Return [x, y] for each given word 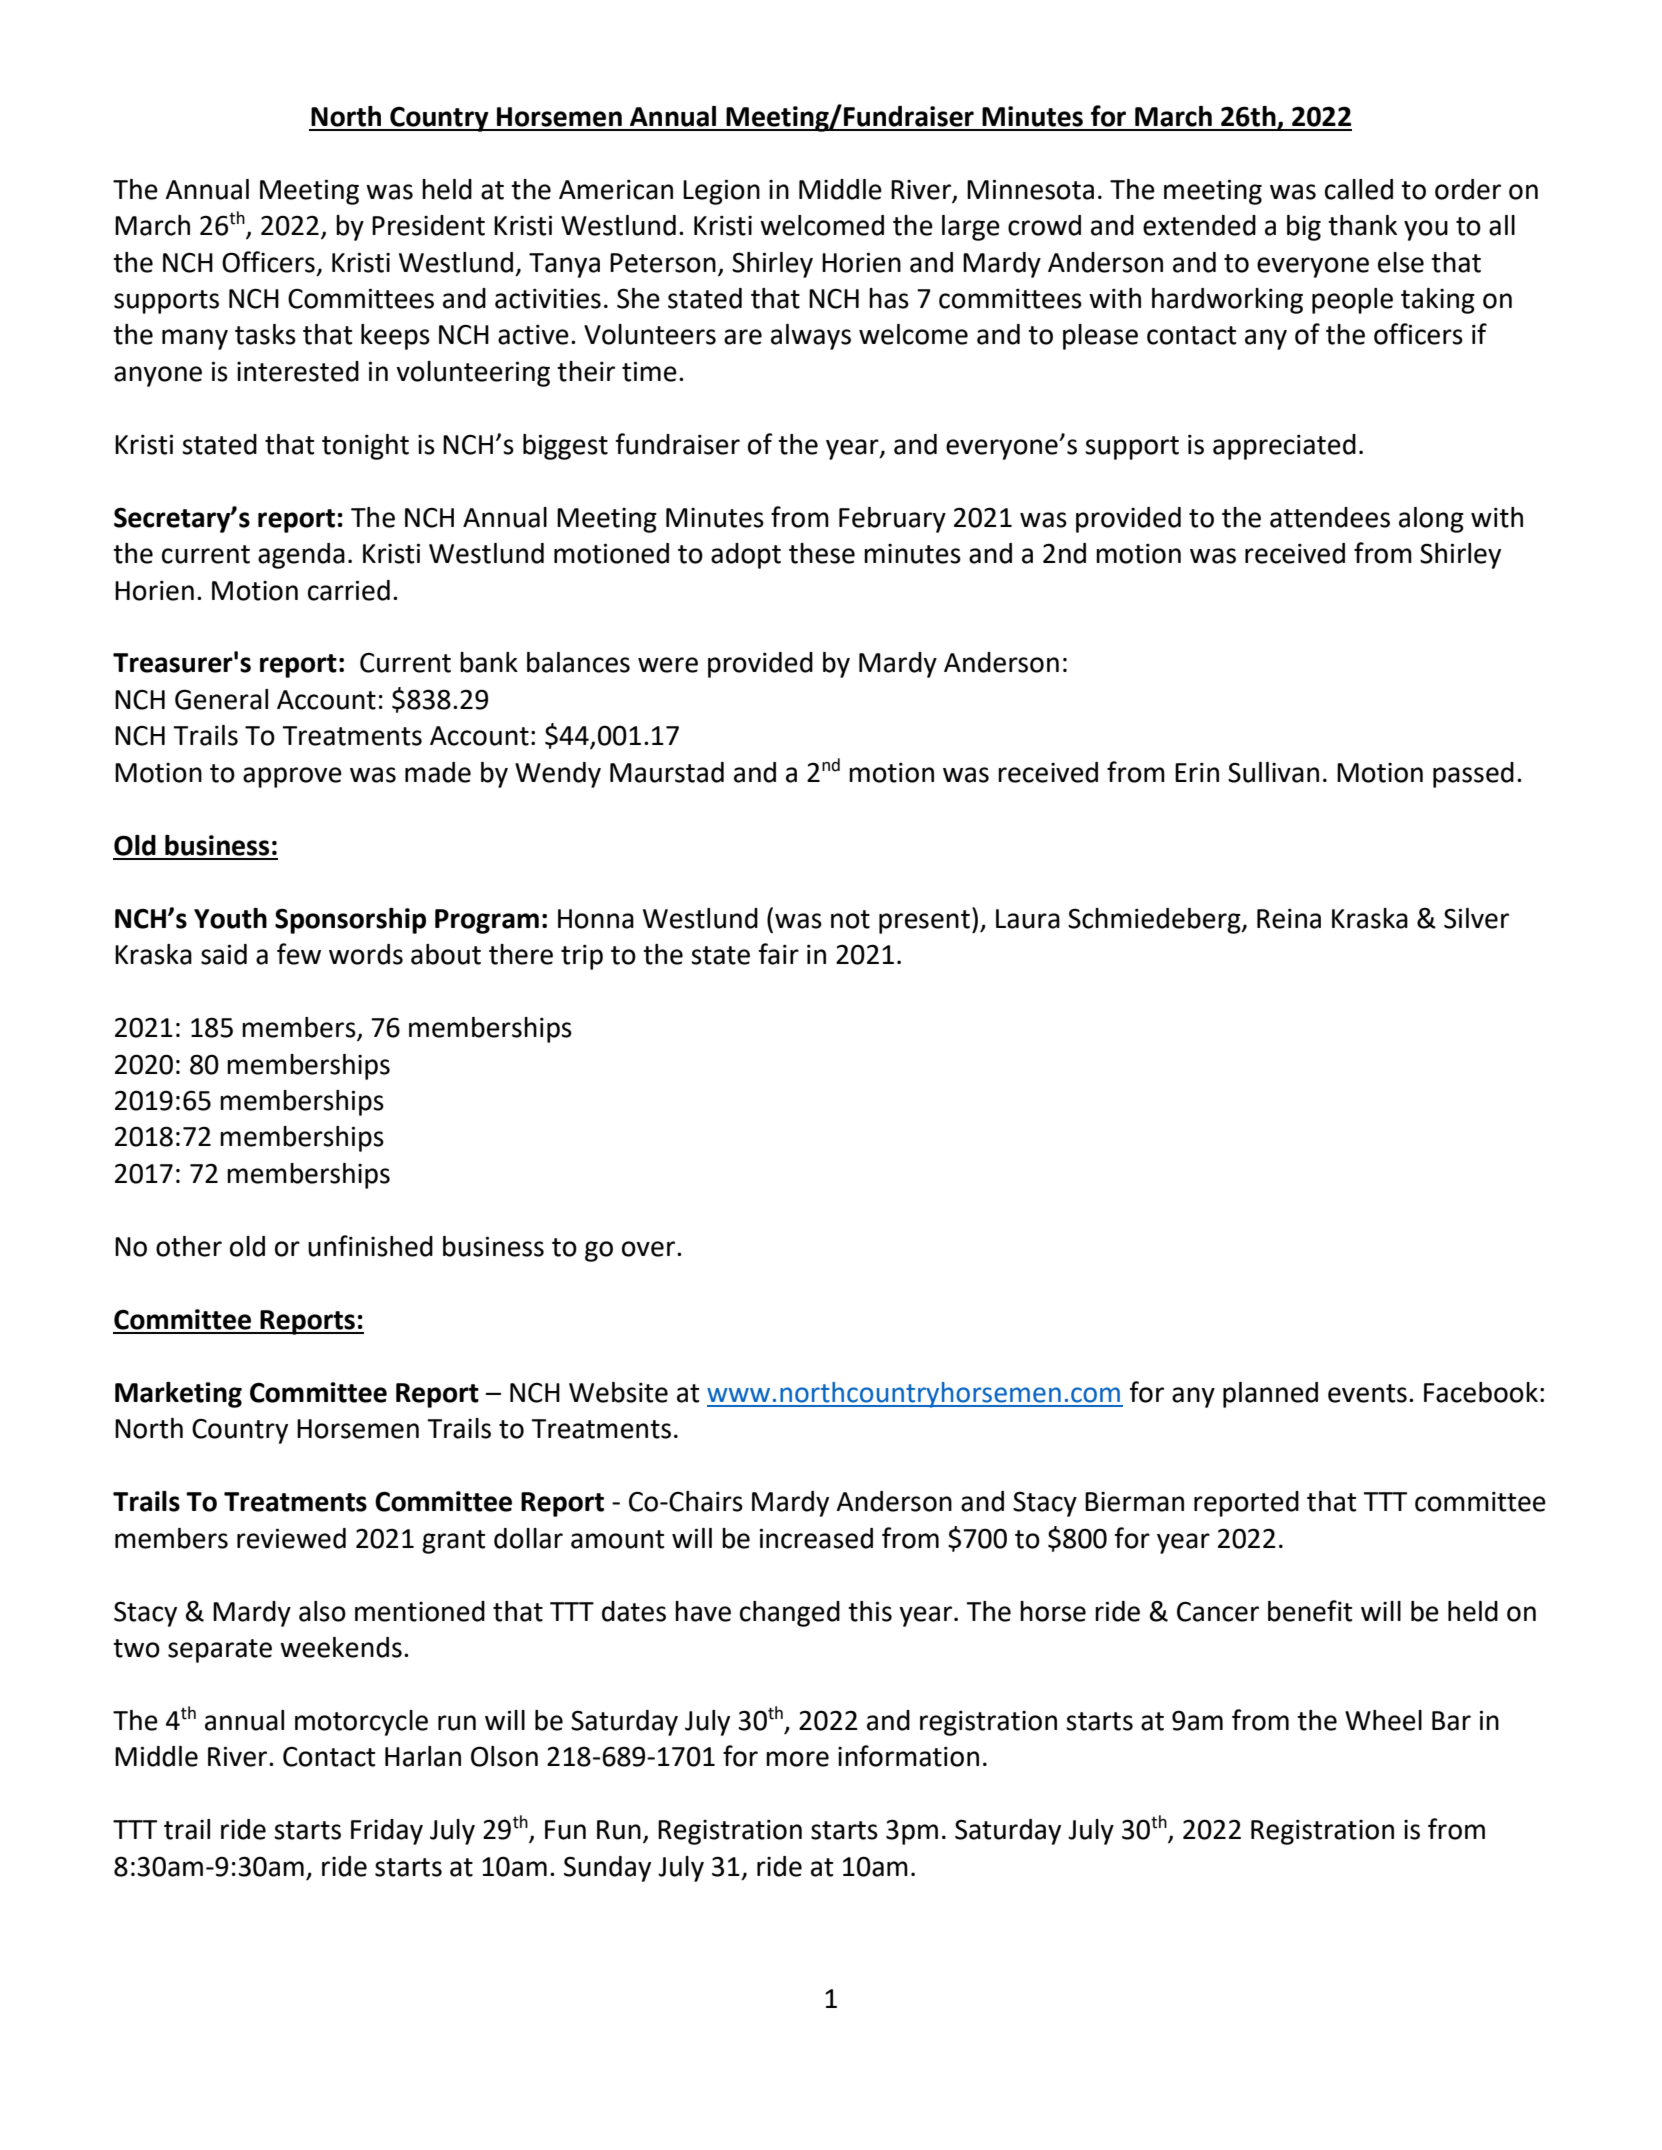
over [650, 1249]
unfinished [370, 1246]
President [428, 225]
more [797, 1759]
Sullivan [1273, 772]
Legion [721, 192]
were [668, 665]
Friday [387, 1832]
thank [1362, 225]
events [1367, 1393]
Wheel [1383, 1720]
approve [292, 777]
